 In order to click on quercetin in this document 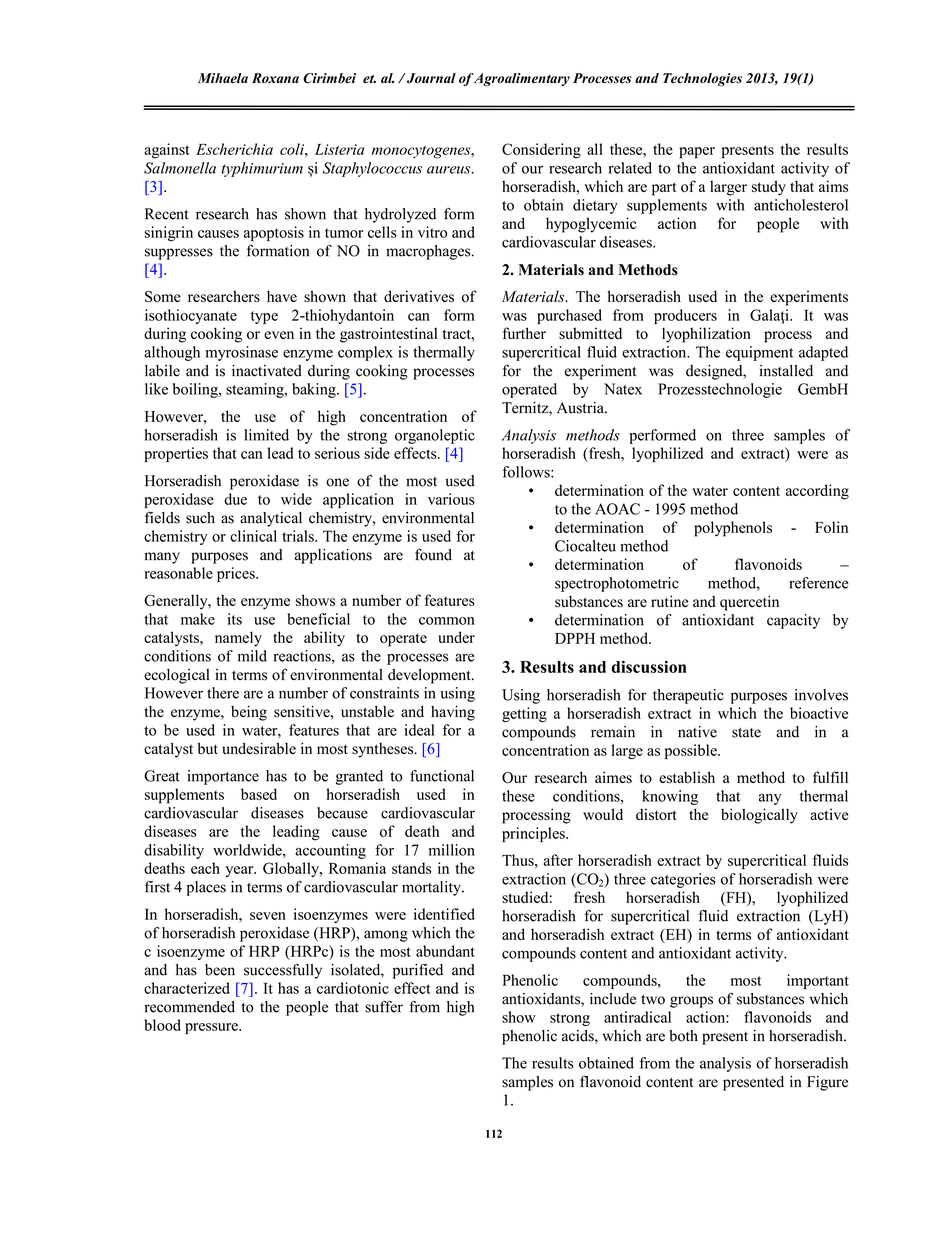, I will do `click(749, 603)`.
